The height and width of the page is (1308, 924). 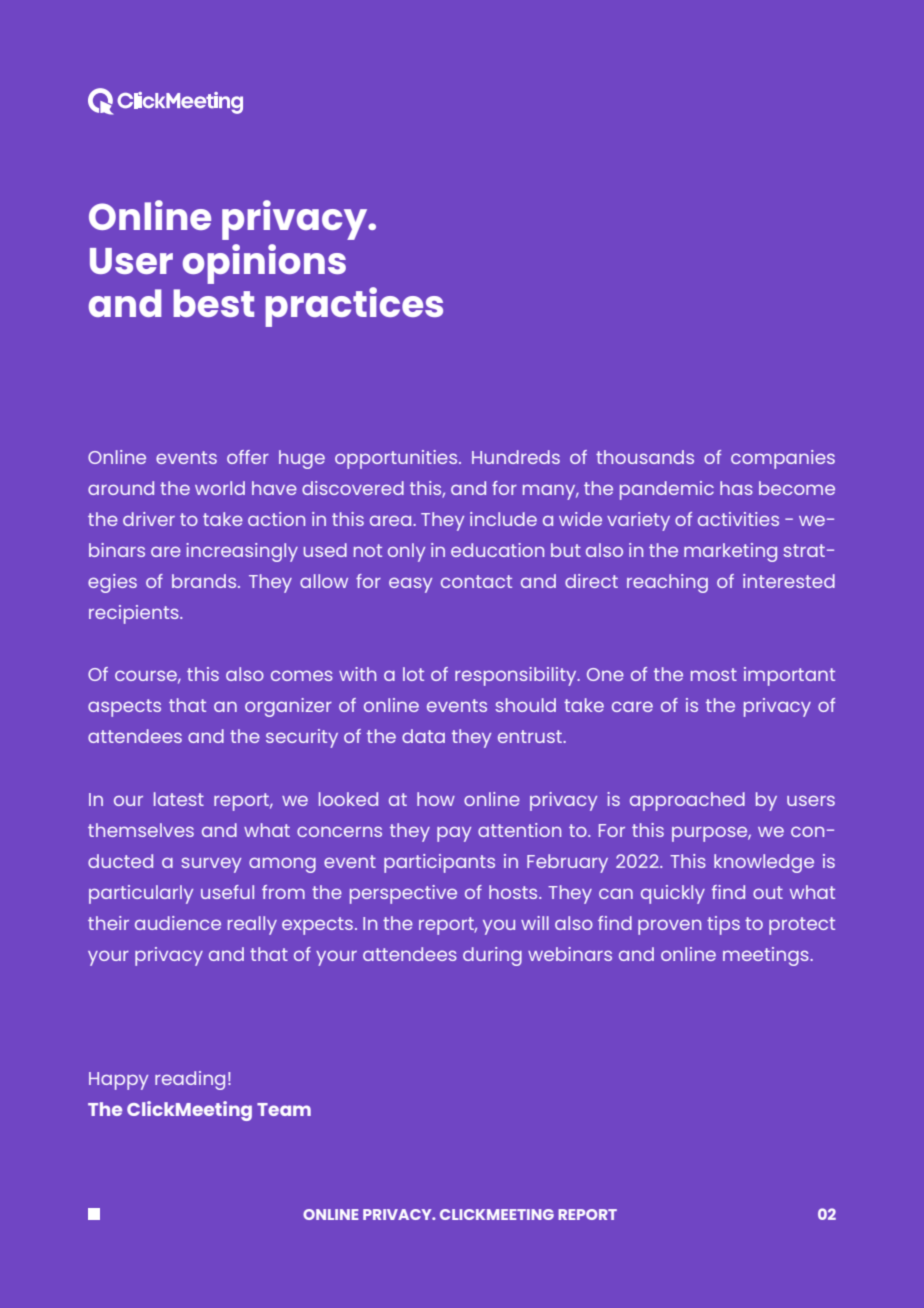 I want to click on education, so click(x=497, y=550).
